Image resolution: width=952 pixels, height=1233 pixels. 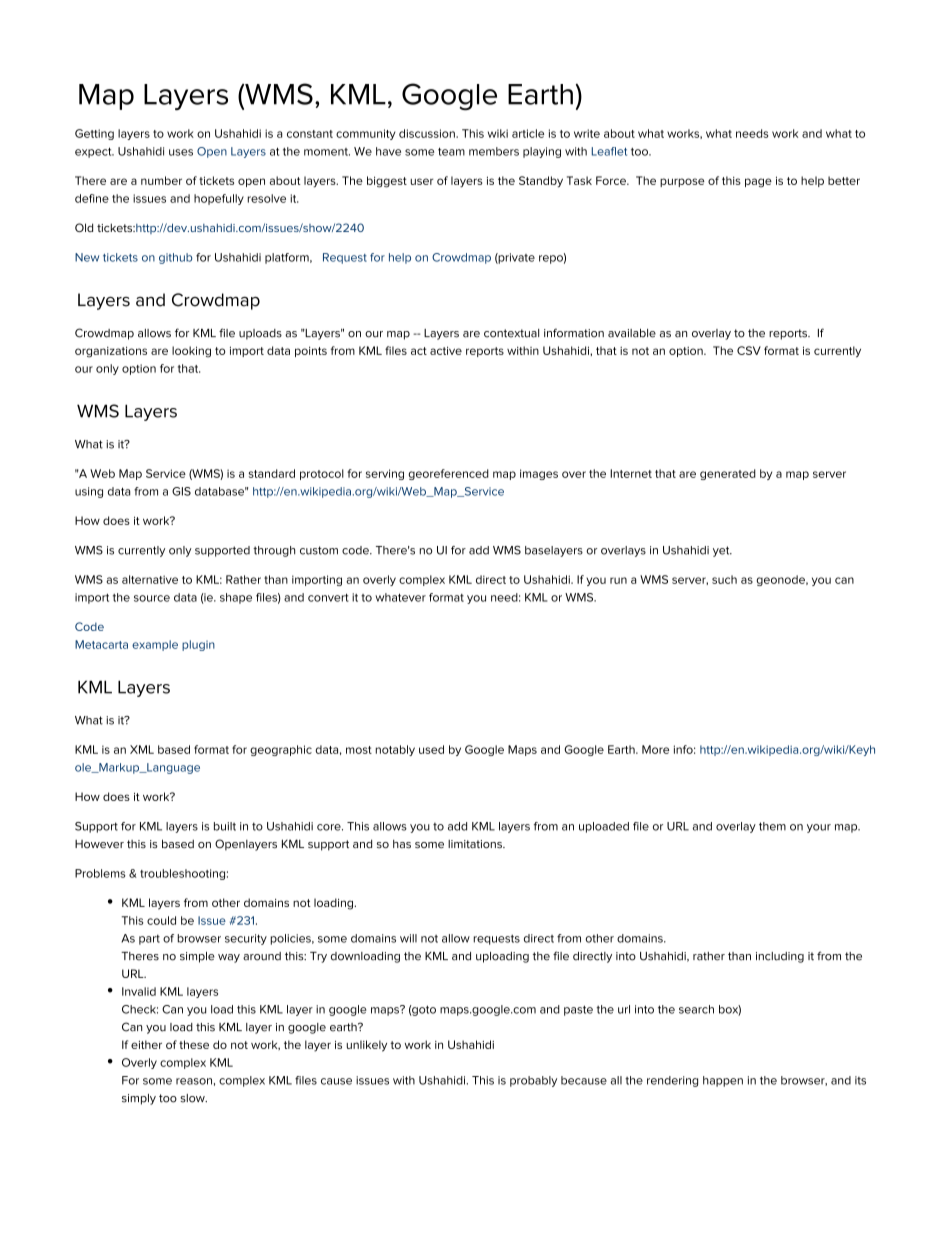 What do you see at coordinates (181, 152) in the page?
I see `uses` at bounding box center [181, 152].
